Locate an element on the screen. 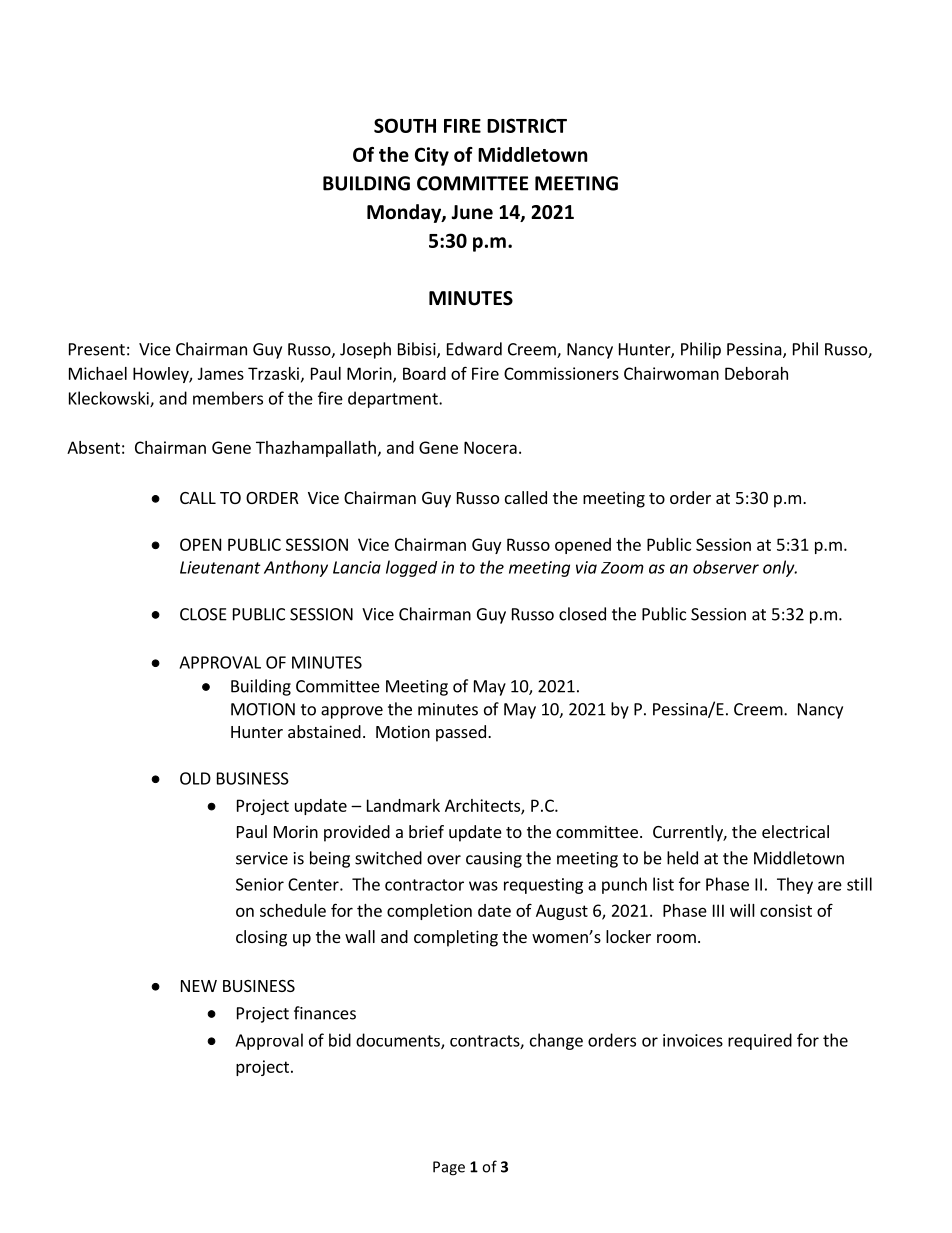 The image size is (952, 1233). passed is located at coordinates (461, 733).
